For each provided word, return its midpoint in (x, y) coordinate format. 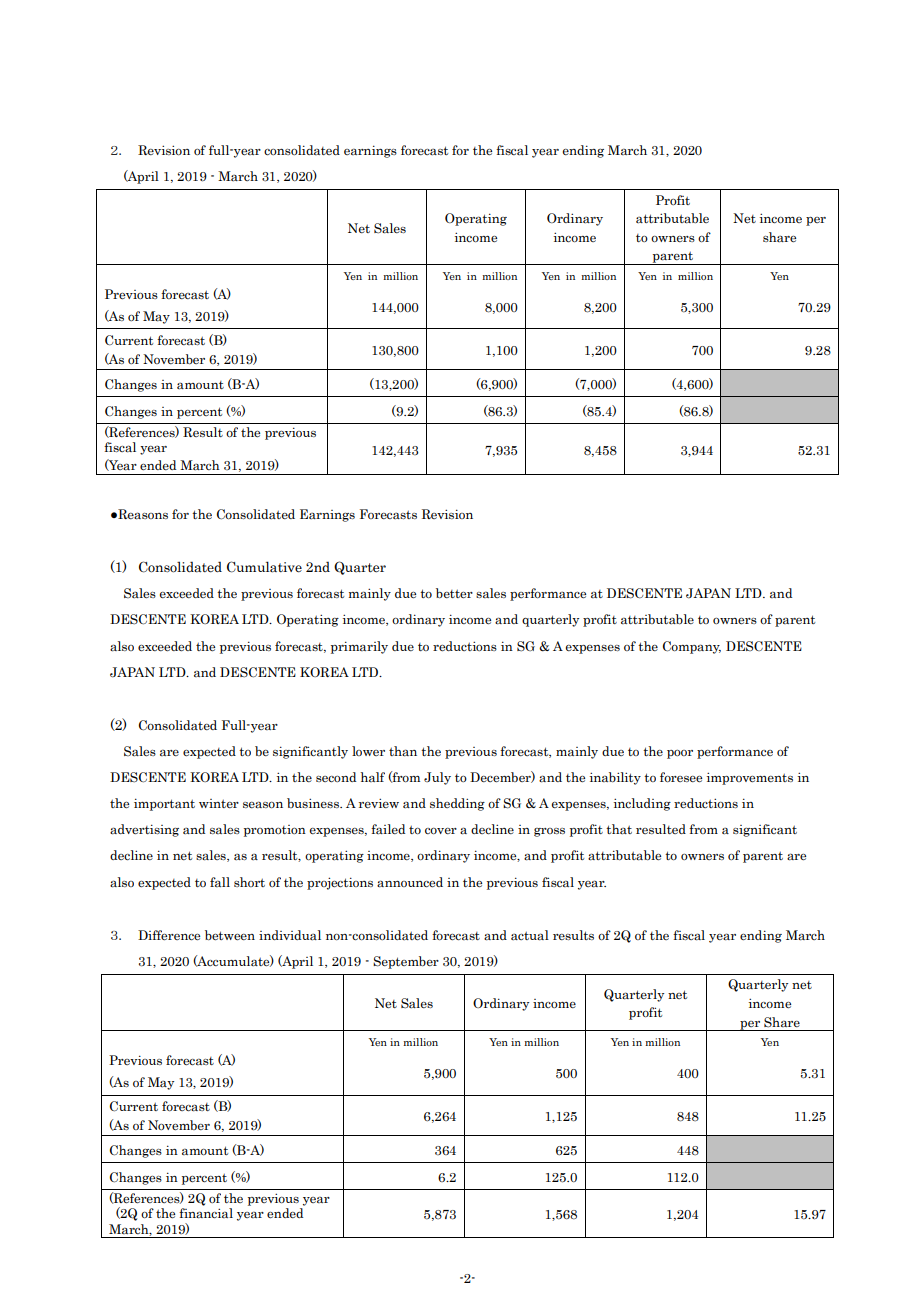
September (406, 962)
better (454, 593)
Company (692, 647)
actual (530, 935)
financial (206, 1213)
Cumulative (264, 567)
